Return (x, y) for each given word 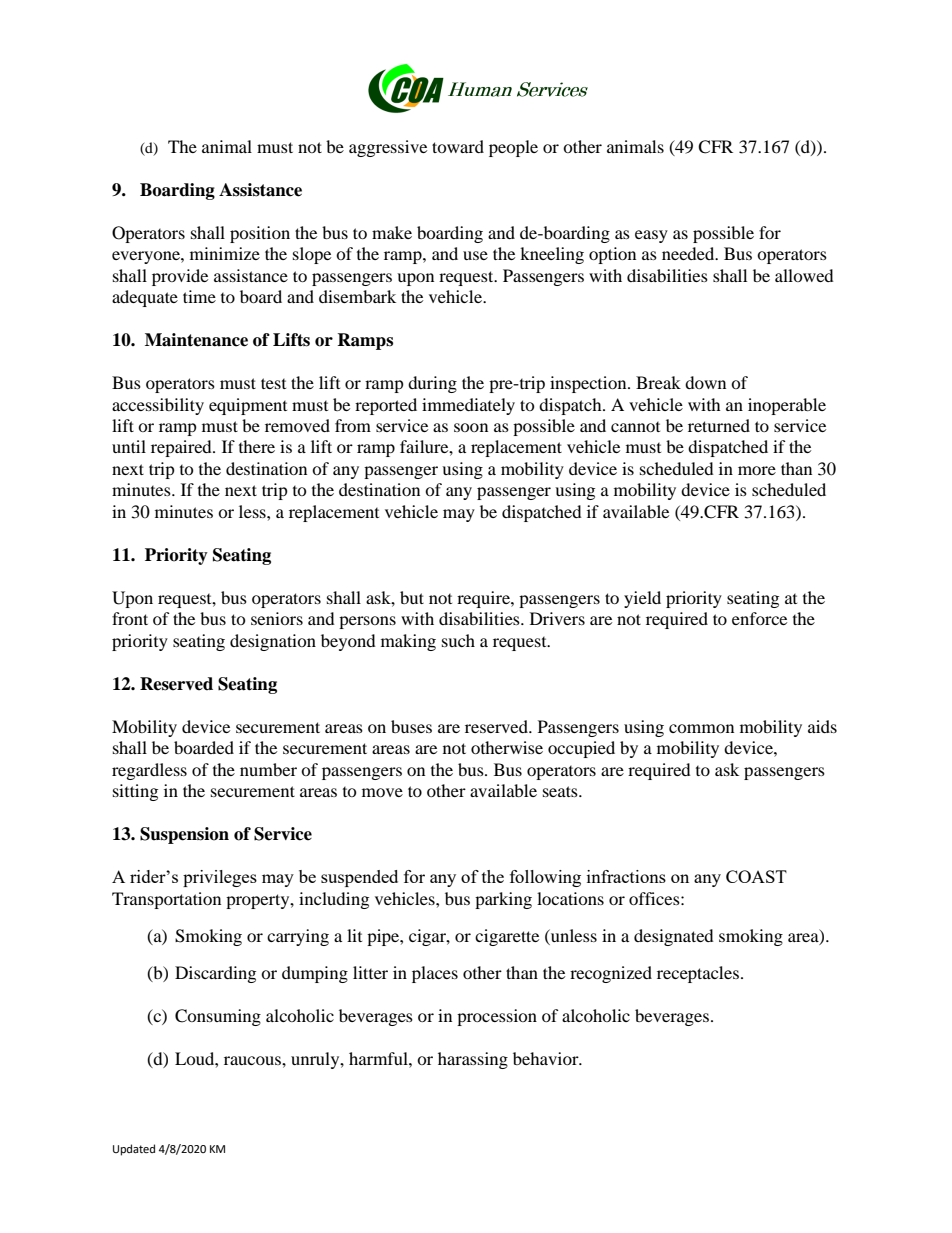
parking (503, 900)
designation (273, 642)
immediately (468, 406)
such (458, 640)
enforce (759, 618)
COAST (756, 876)
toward (458, 146)
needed (689, 253)
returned (719, 425)
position (260, 234)
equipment (248, 406)
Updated (134, 1150)
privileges (220, 878)
